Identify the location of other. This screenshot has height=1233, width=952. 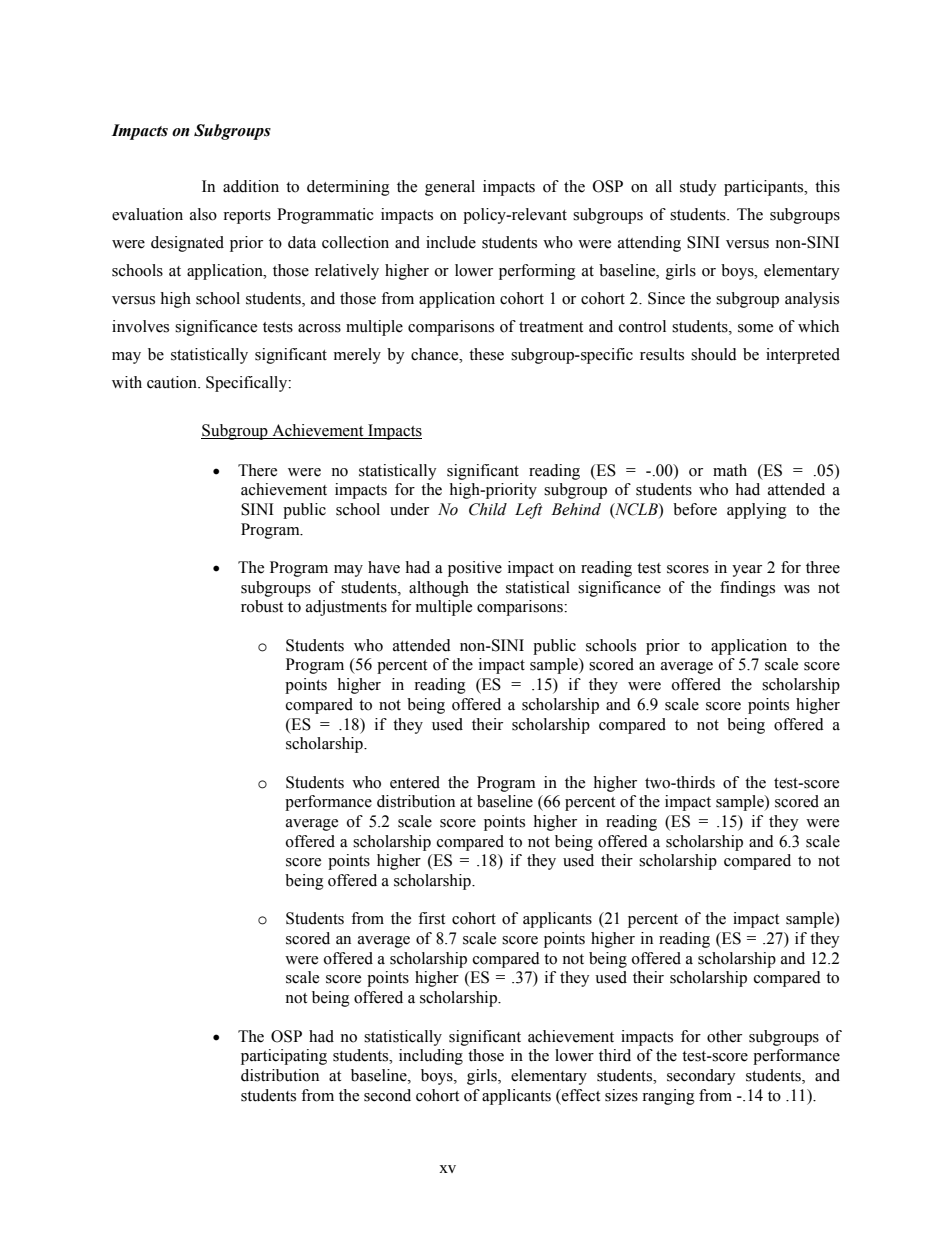
(724, 1036).
